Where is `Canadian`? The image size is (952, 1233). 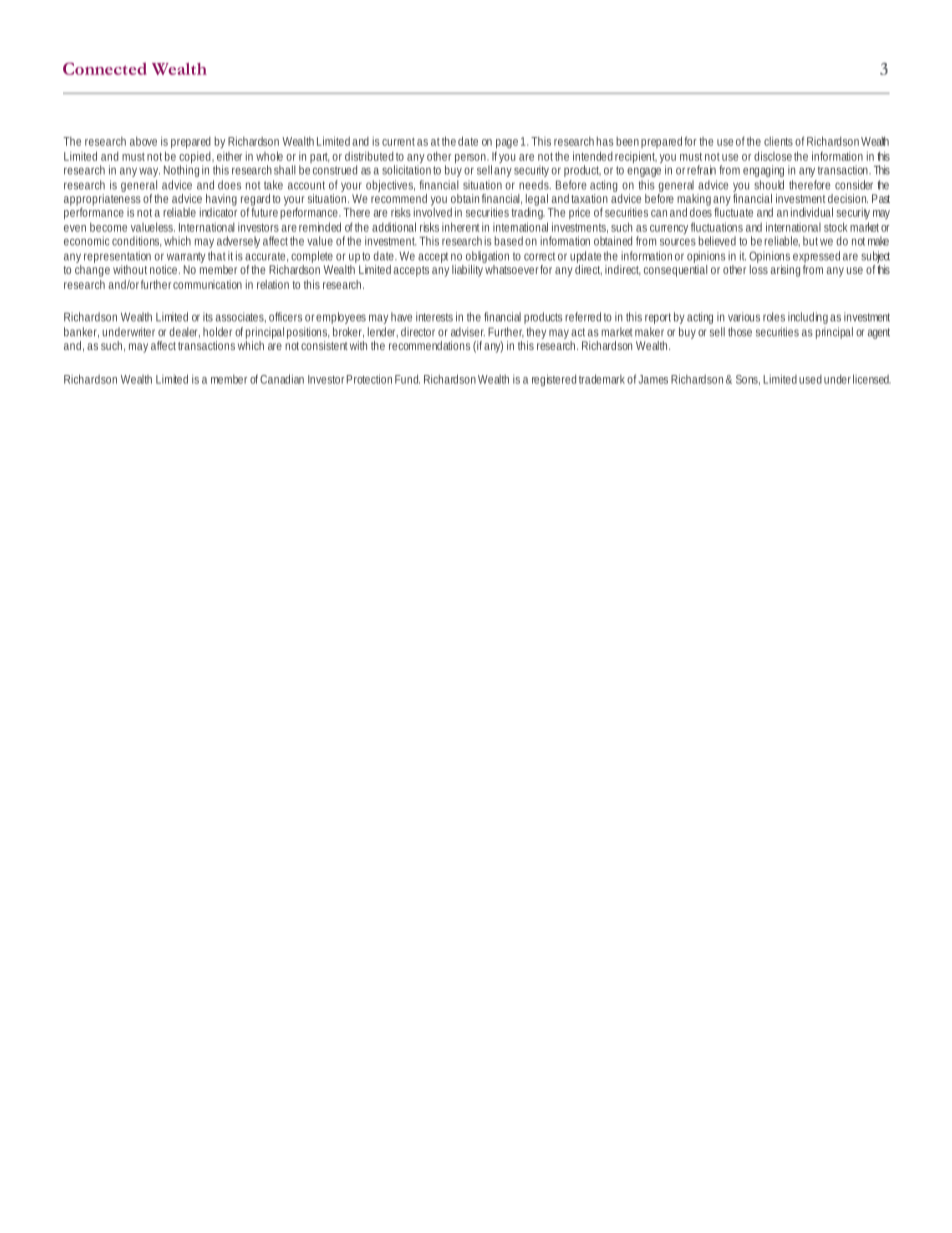
Canadian is located at coordinates (282, 379).
